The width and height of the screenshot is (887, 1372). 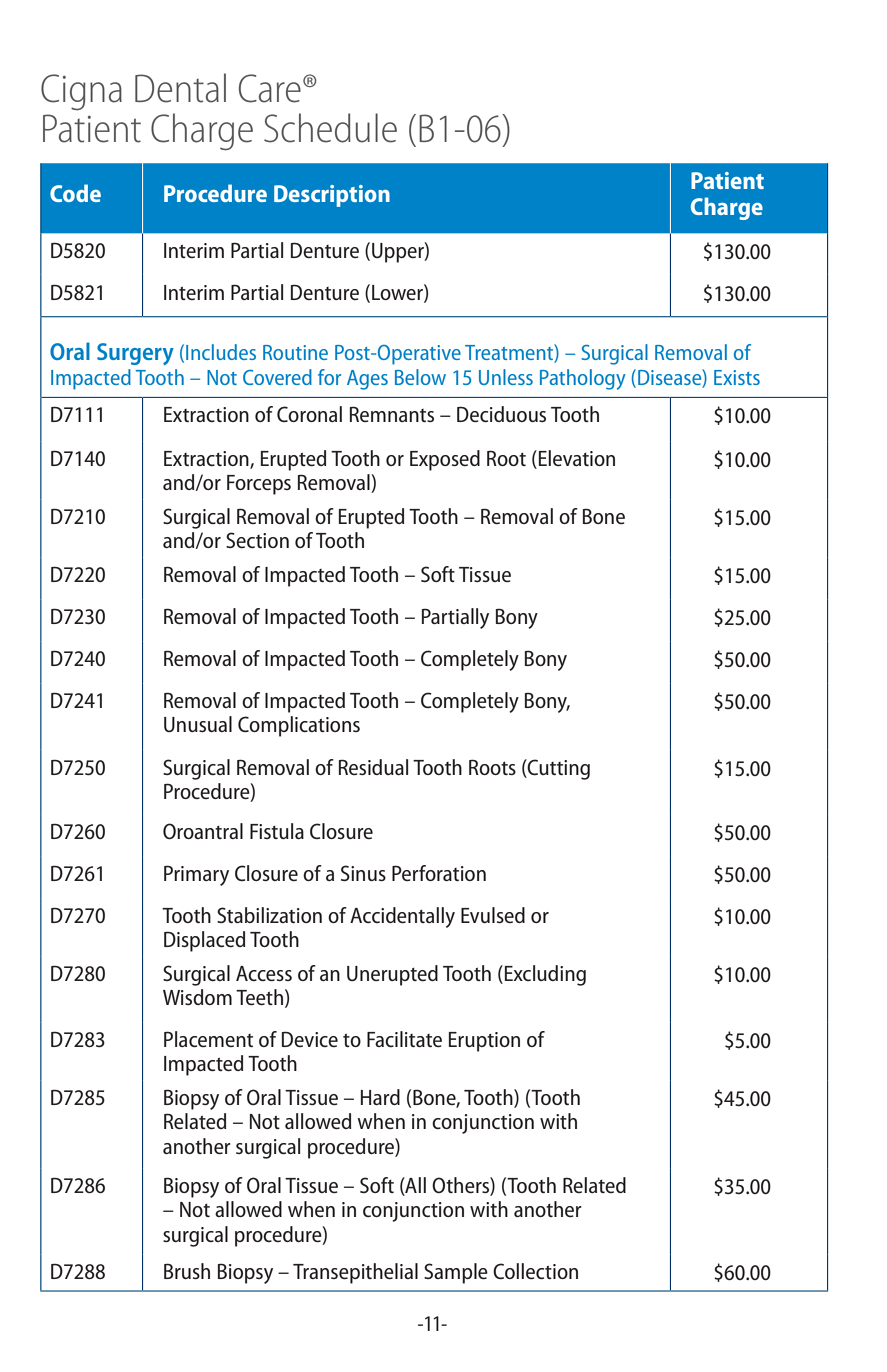 What do you see at coordinates (575, 459) in the screenshot?
I see `Elevation` at bounding box center [575, 459].
